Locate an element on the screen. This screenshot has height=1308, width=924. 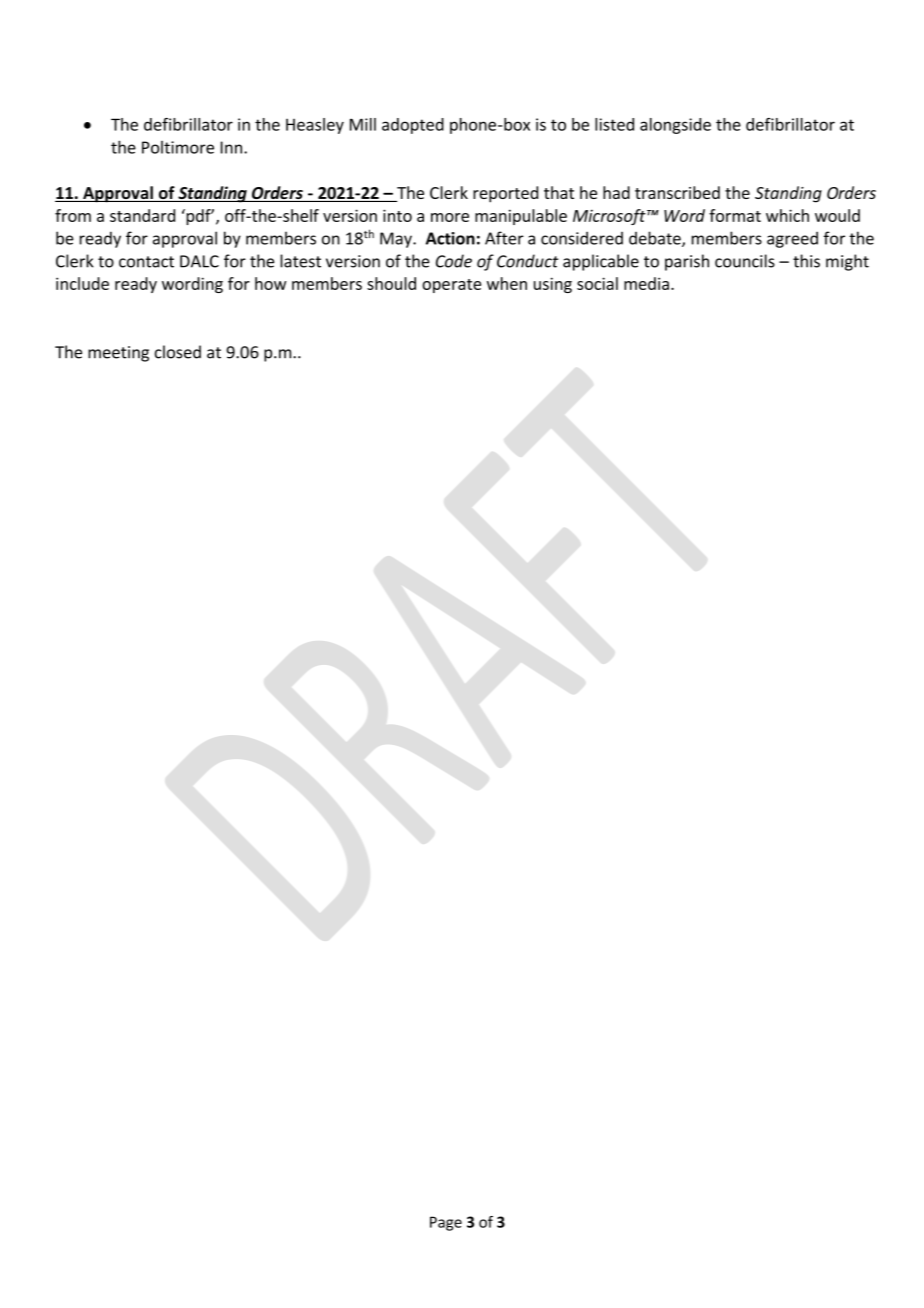
media is located at coordinates (646, 283).
